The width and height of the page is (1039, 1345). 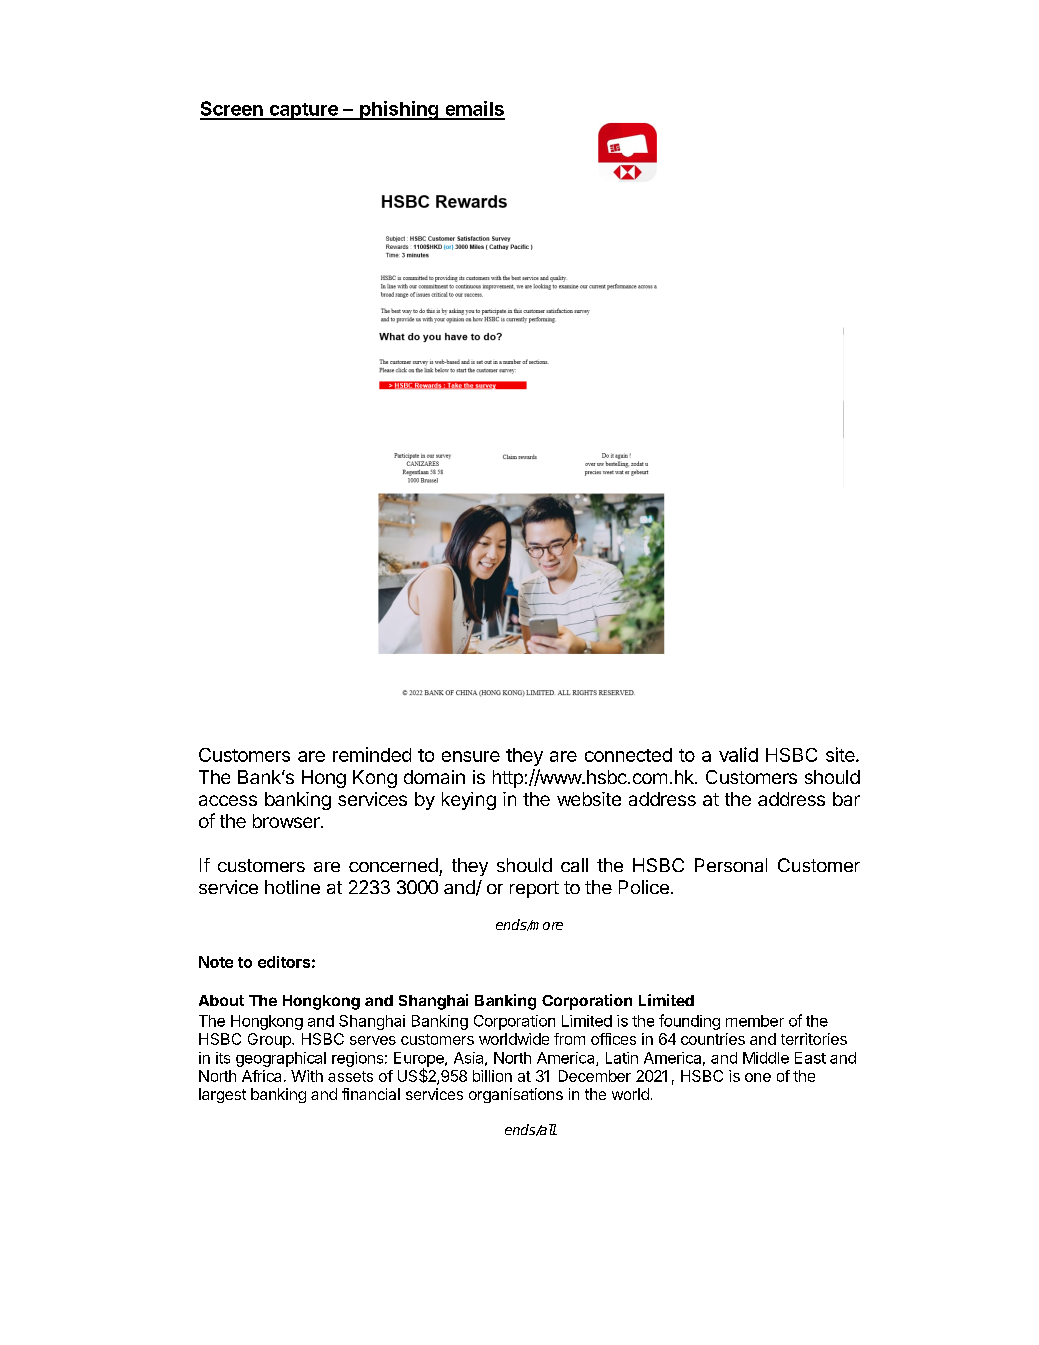 What do you see at coordinates (399, 110) in the page?
I see `phishing` at bounding box center [399, 110].
